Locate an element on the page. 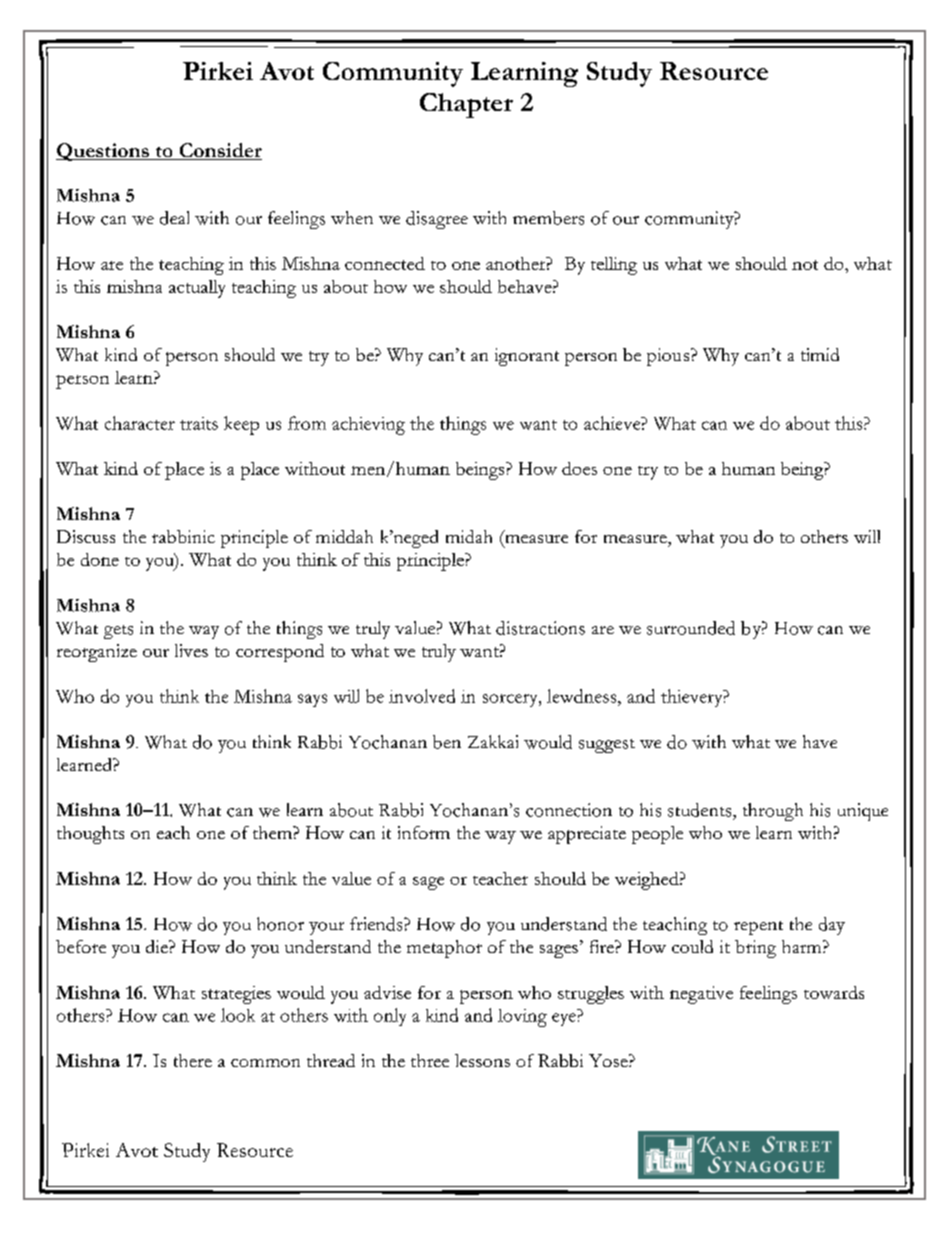 The image size is (952, 1233). Consider is located at coordinates (219, 151).
